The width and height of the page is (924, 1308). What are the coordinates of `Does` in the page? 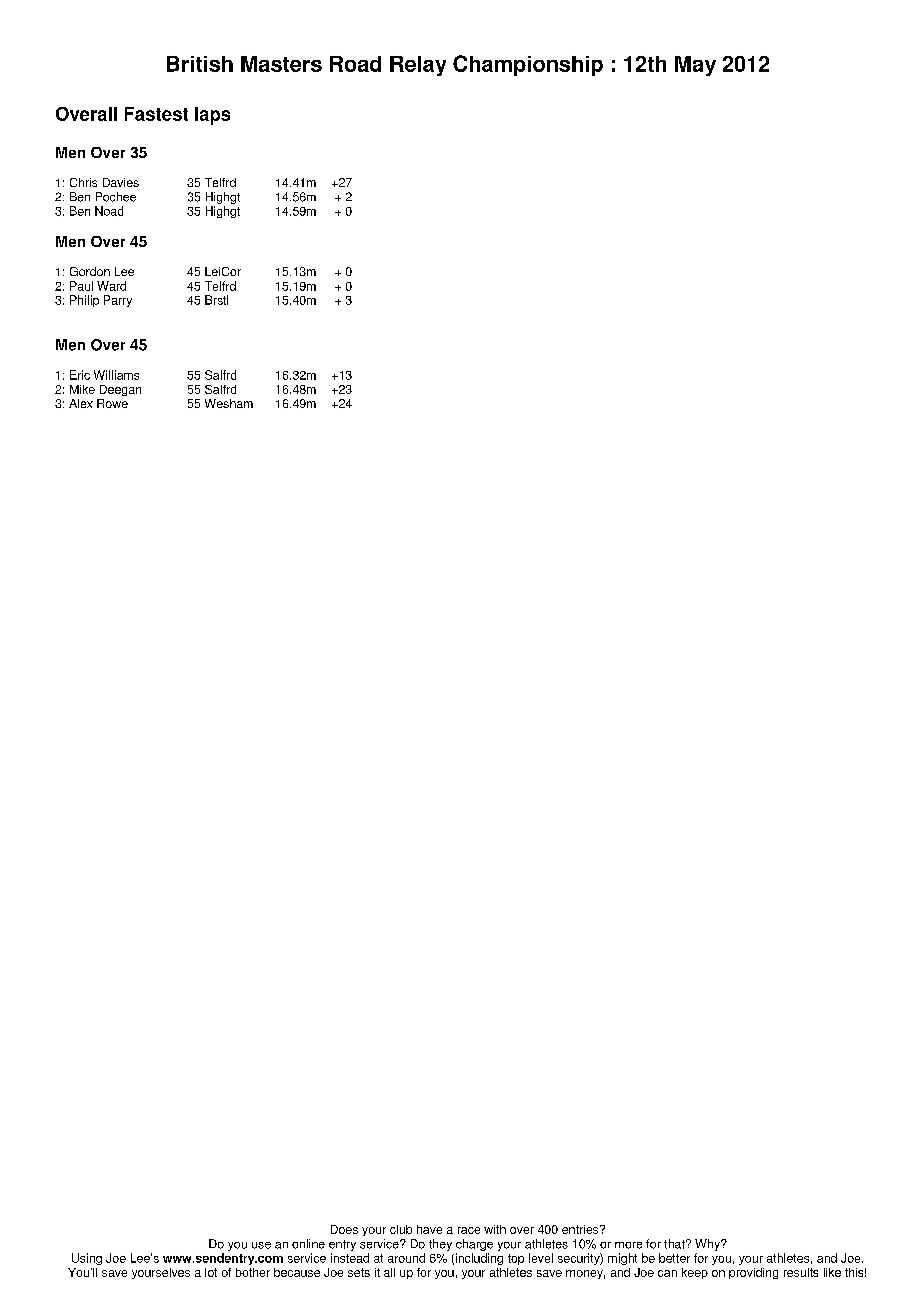 It's located at (344, 1229).
